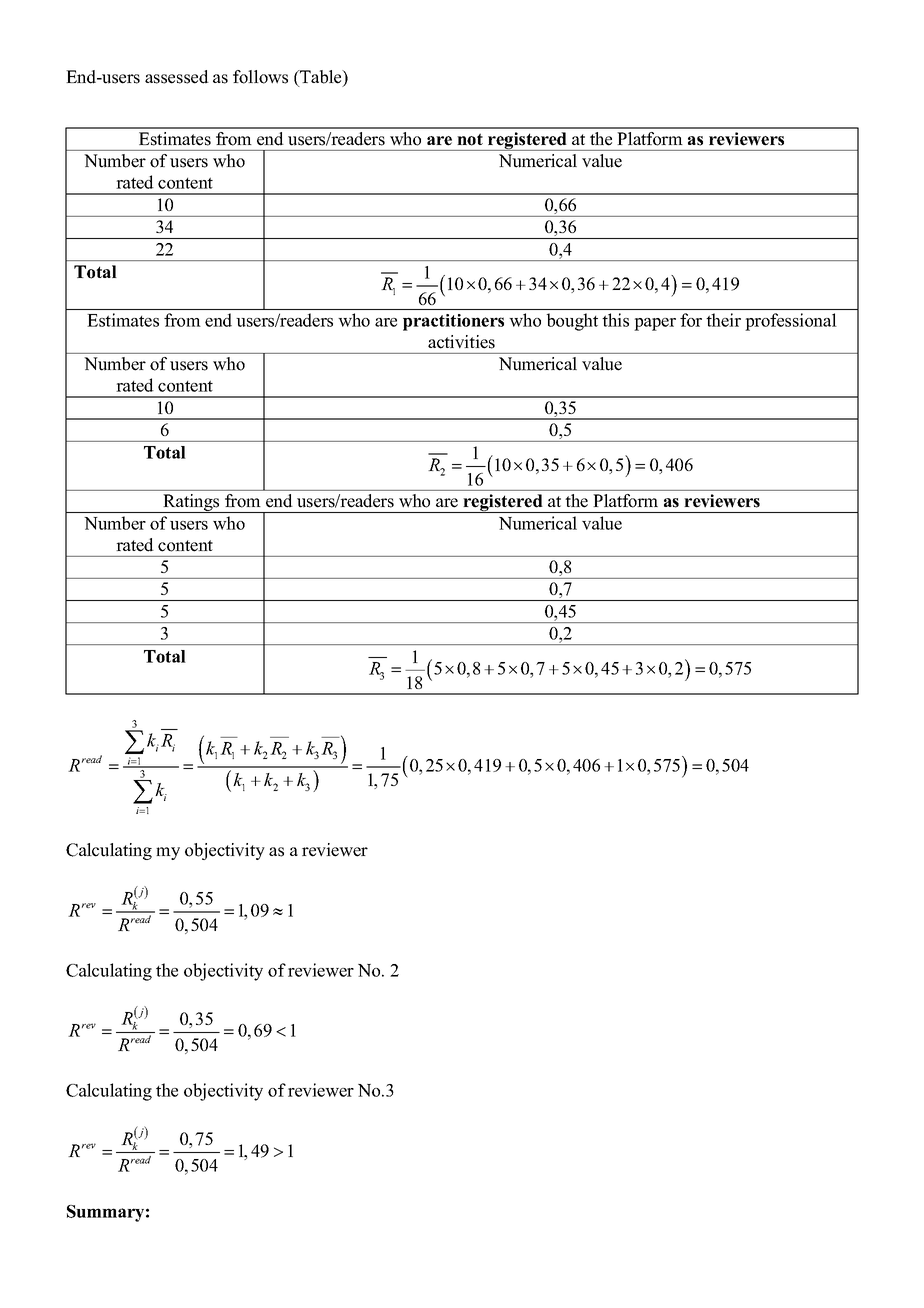 This screenshot has height=1308, width=924. What do you see at coordinates (572, 322) in the screenshot?
I see `bought` at bounding box center [572, 322].
